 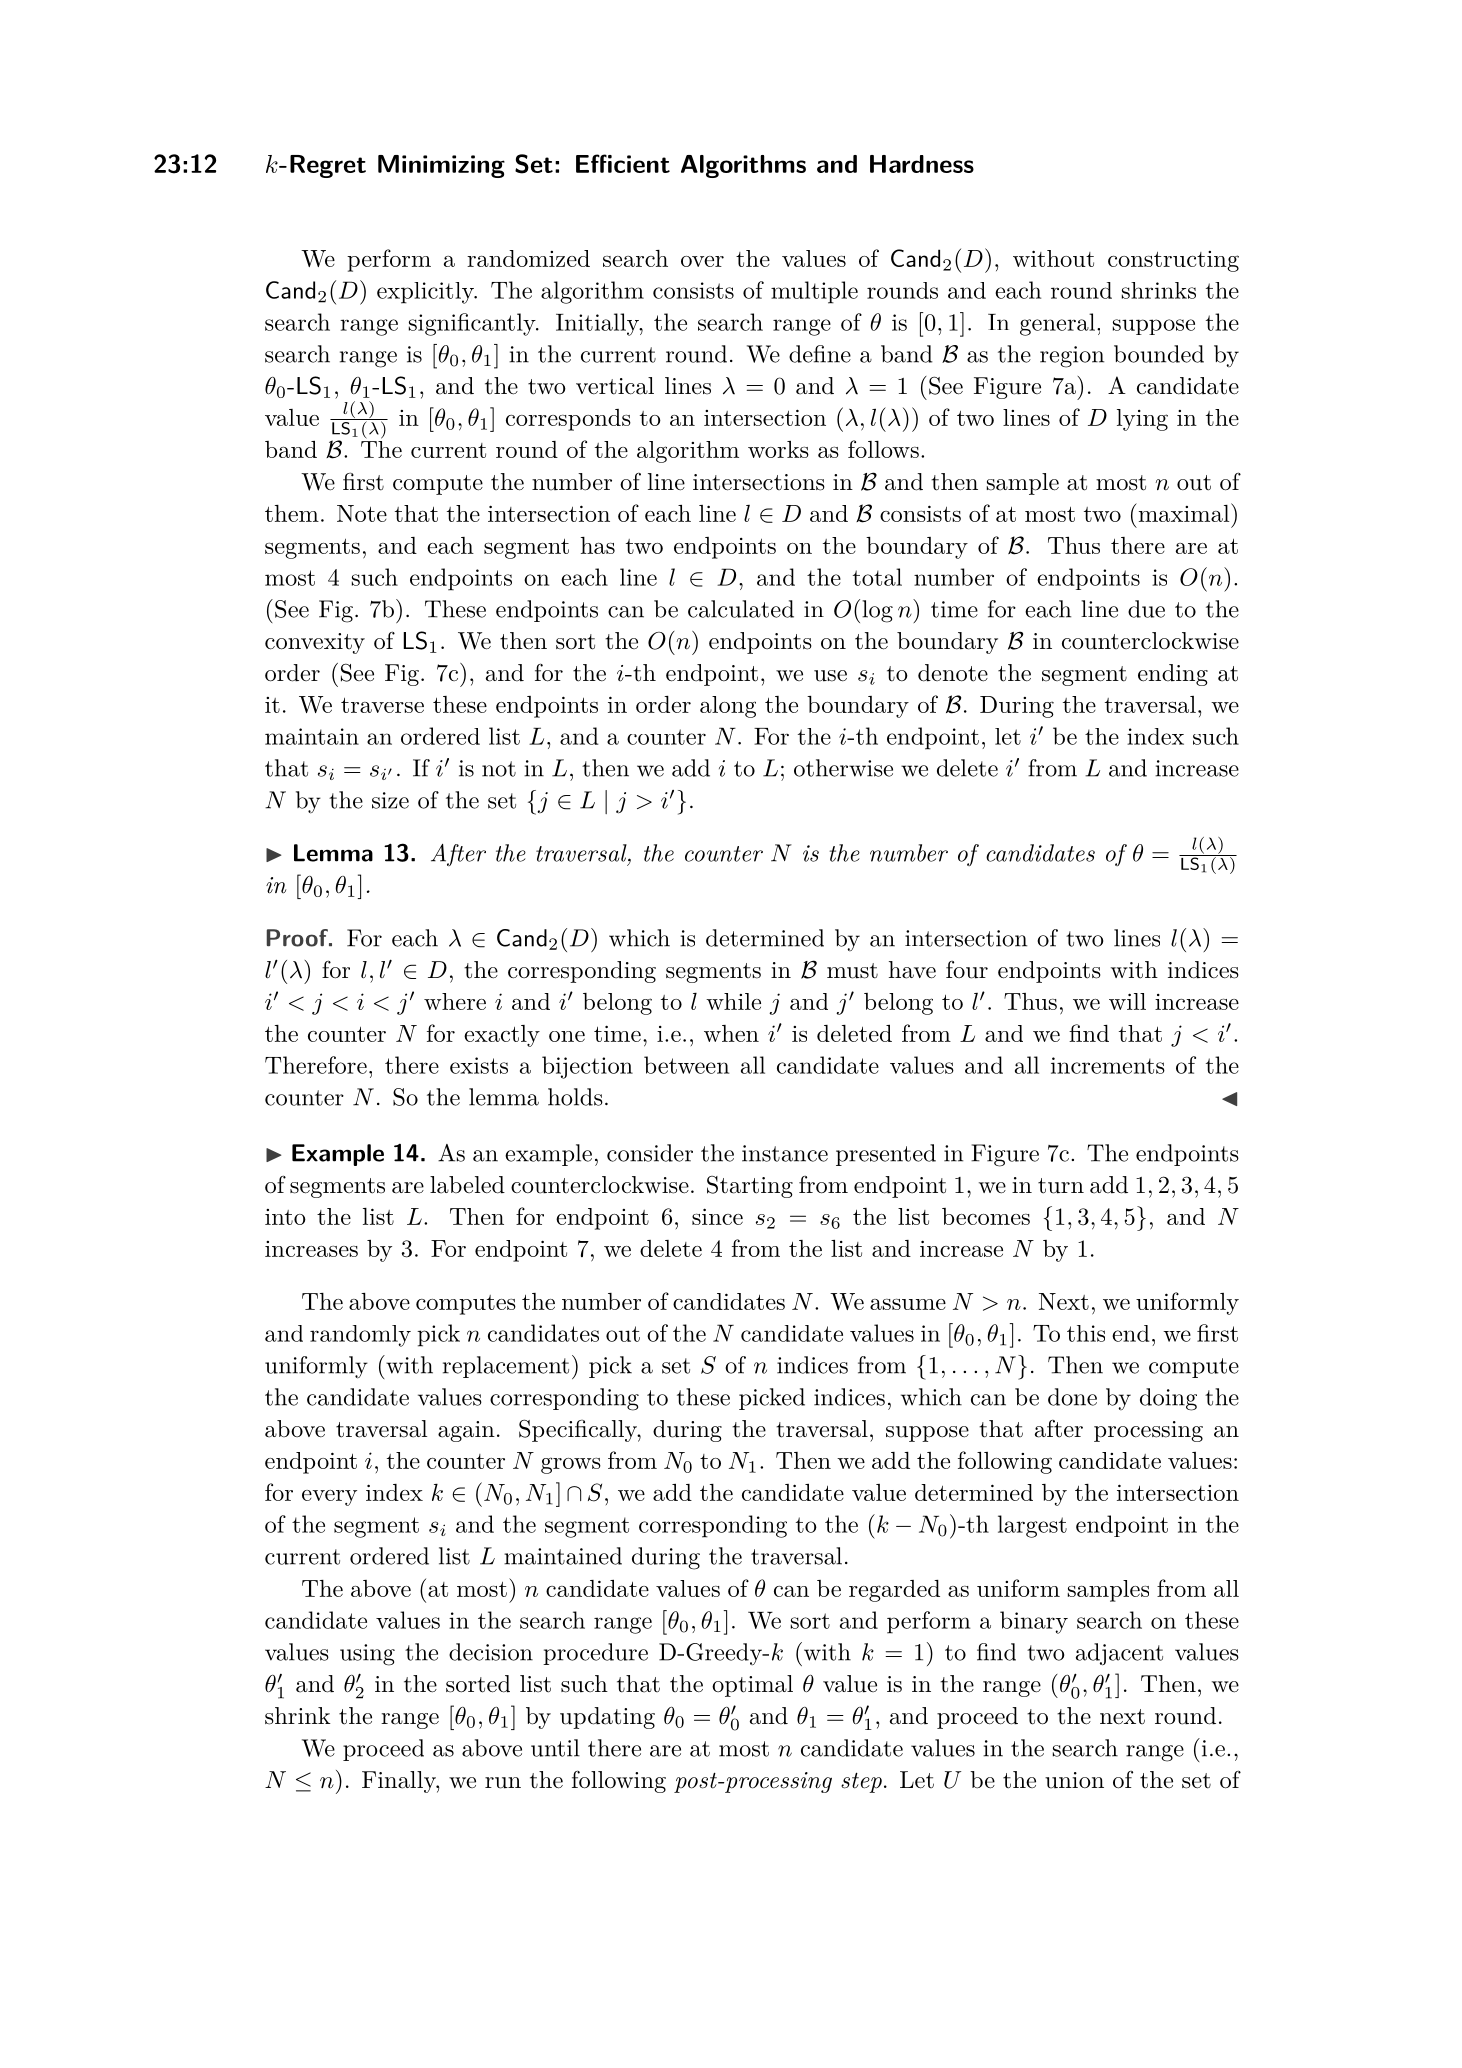 I want to click on over, so click(x=702, y=261).
